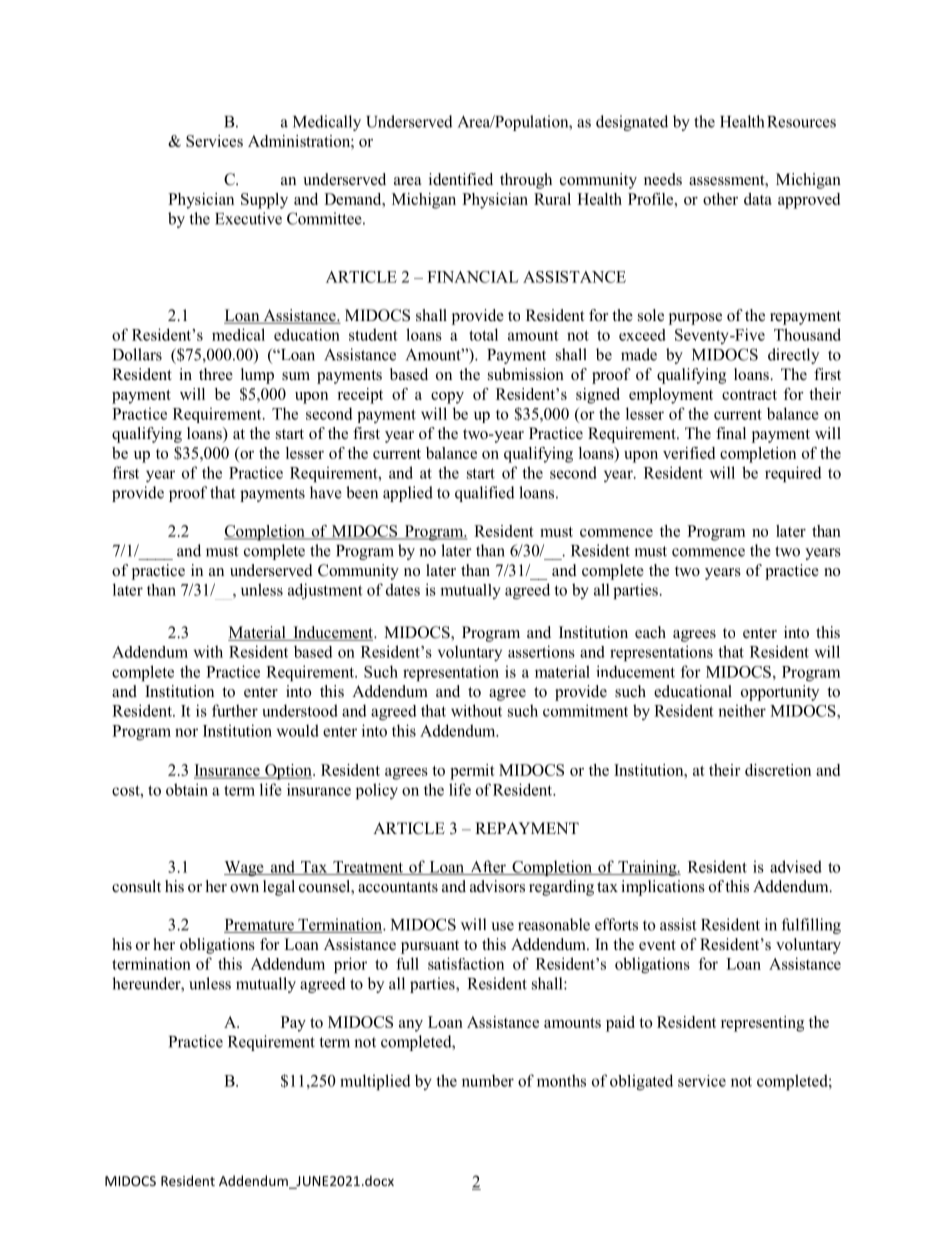 The image size is (952, 1233). I want to click on identified, so click(461, 179).
